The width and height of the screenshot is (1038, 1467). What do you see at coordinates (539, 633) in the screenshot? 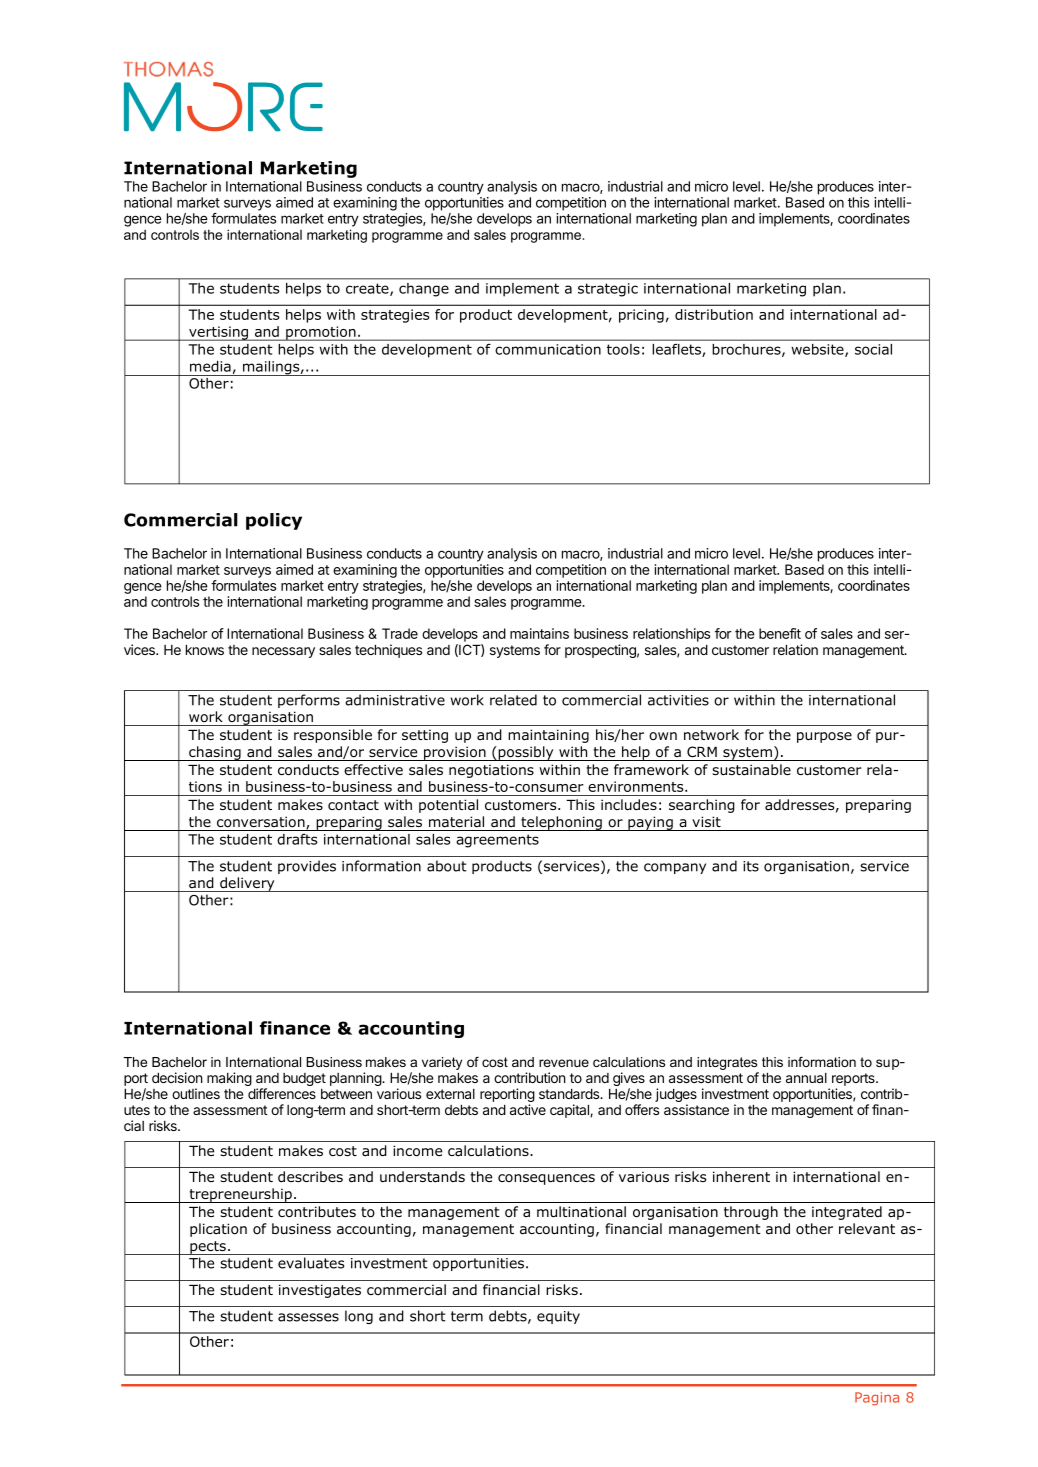
I see `maintains` at bounding box center [539, 633].
